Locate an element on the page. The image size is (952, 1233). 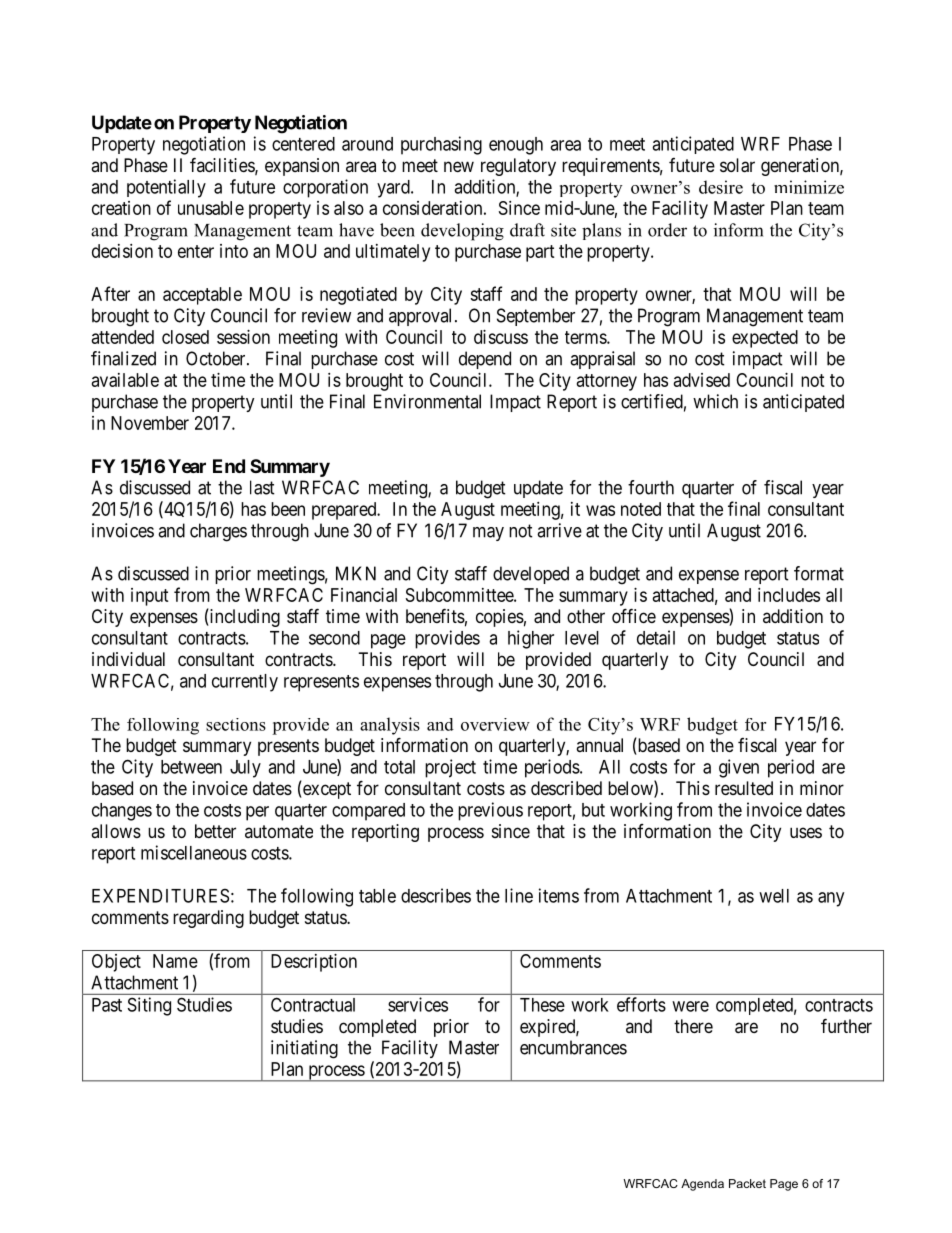
encumbrances is located at coordinates (573, 1047).
